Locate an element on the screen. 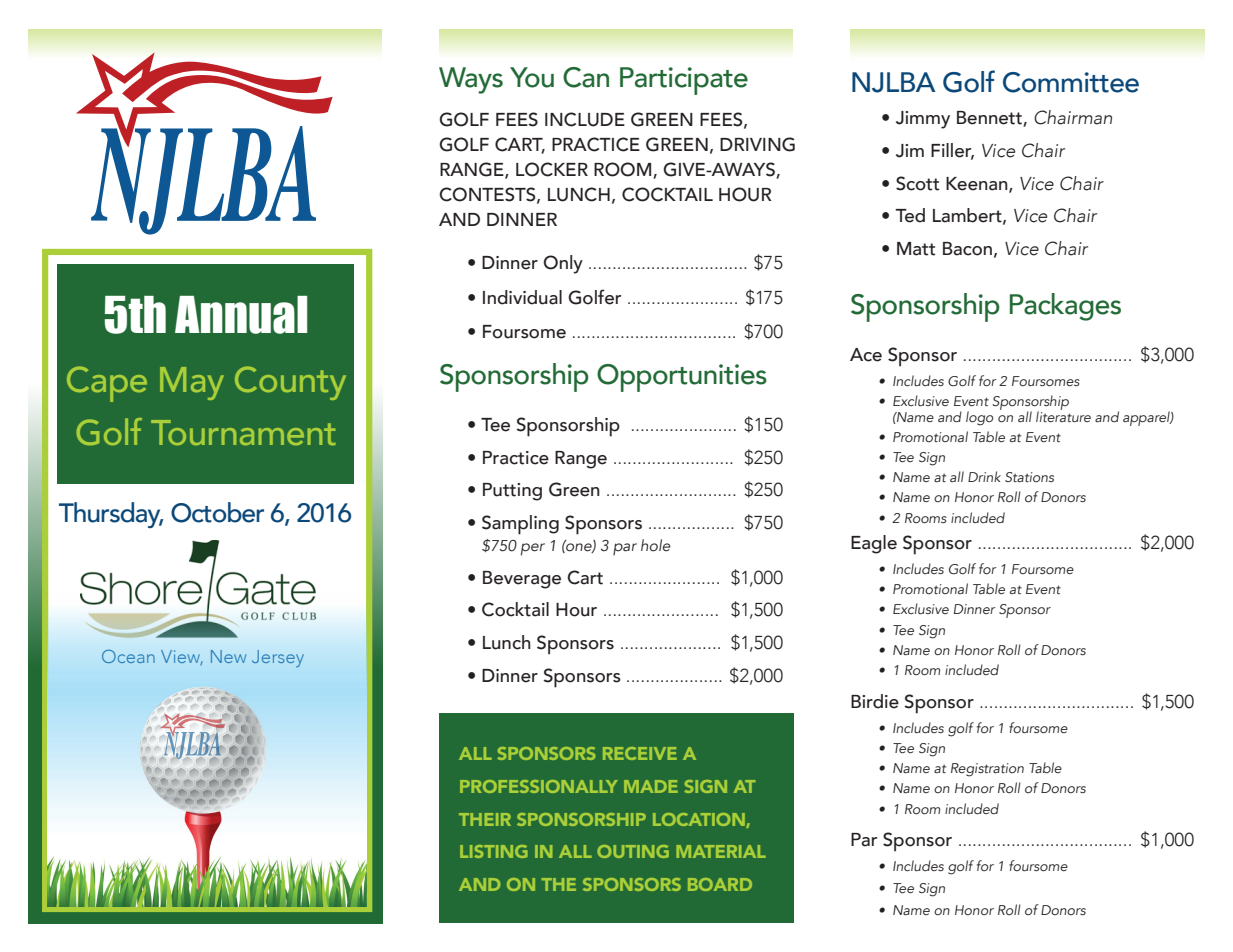 The height and width of the screenshot is (952, 1233). Beverage is located at coordinates (522, 580).
